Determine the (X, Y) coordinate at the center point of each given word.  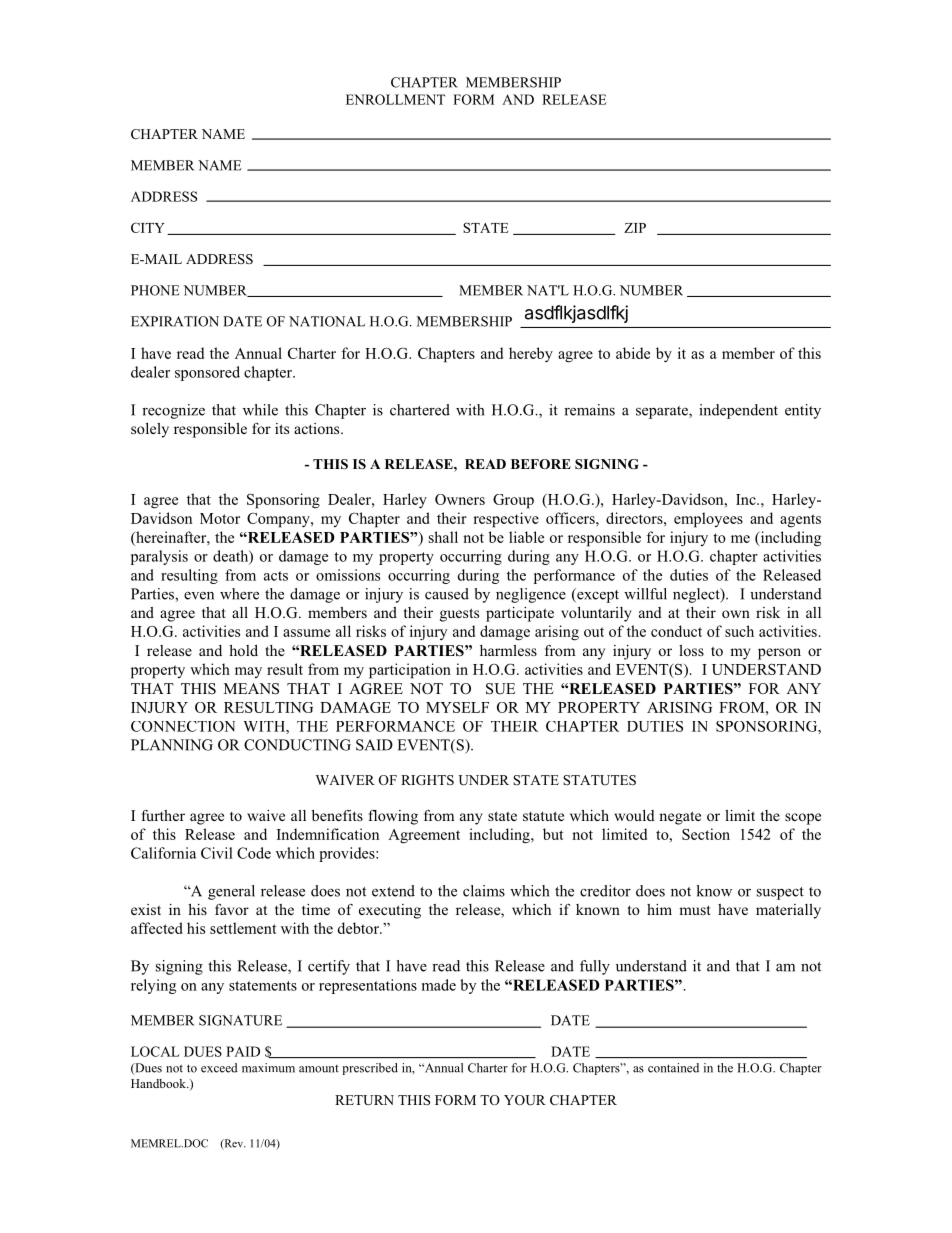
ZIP (635, 228)
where (239, 594)
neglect (697, 595)
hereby (531, 354)
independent (738, 411)
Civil (217, 853)
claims (484, 891)
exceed (219, 1068)
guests (459, 615)
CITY (148, 227)
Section (706, 834)
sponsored (207, 373)
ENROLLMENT (395, 99)
